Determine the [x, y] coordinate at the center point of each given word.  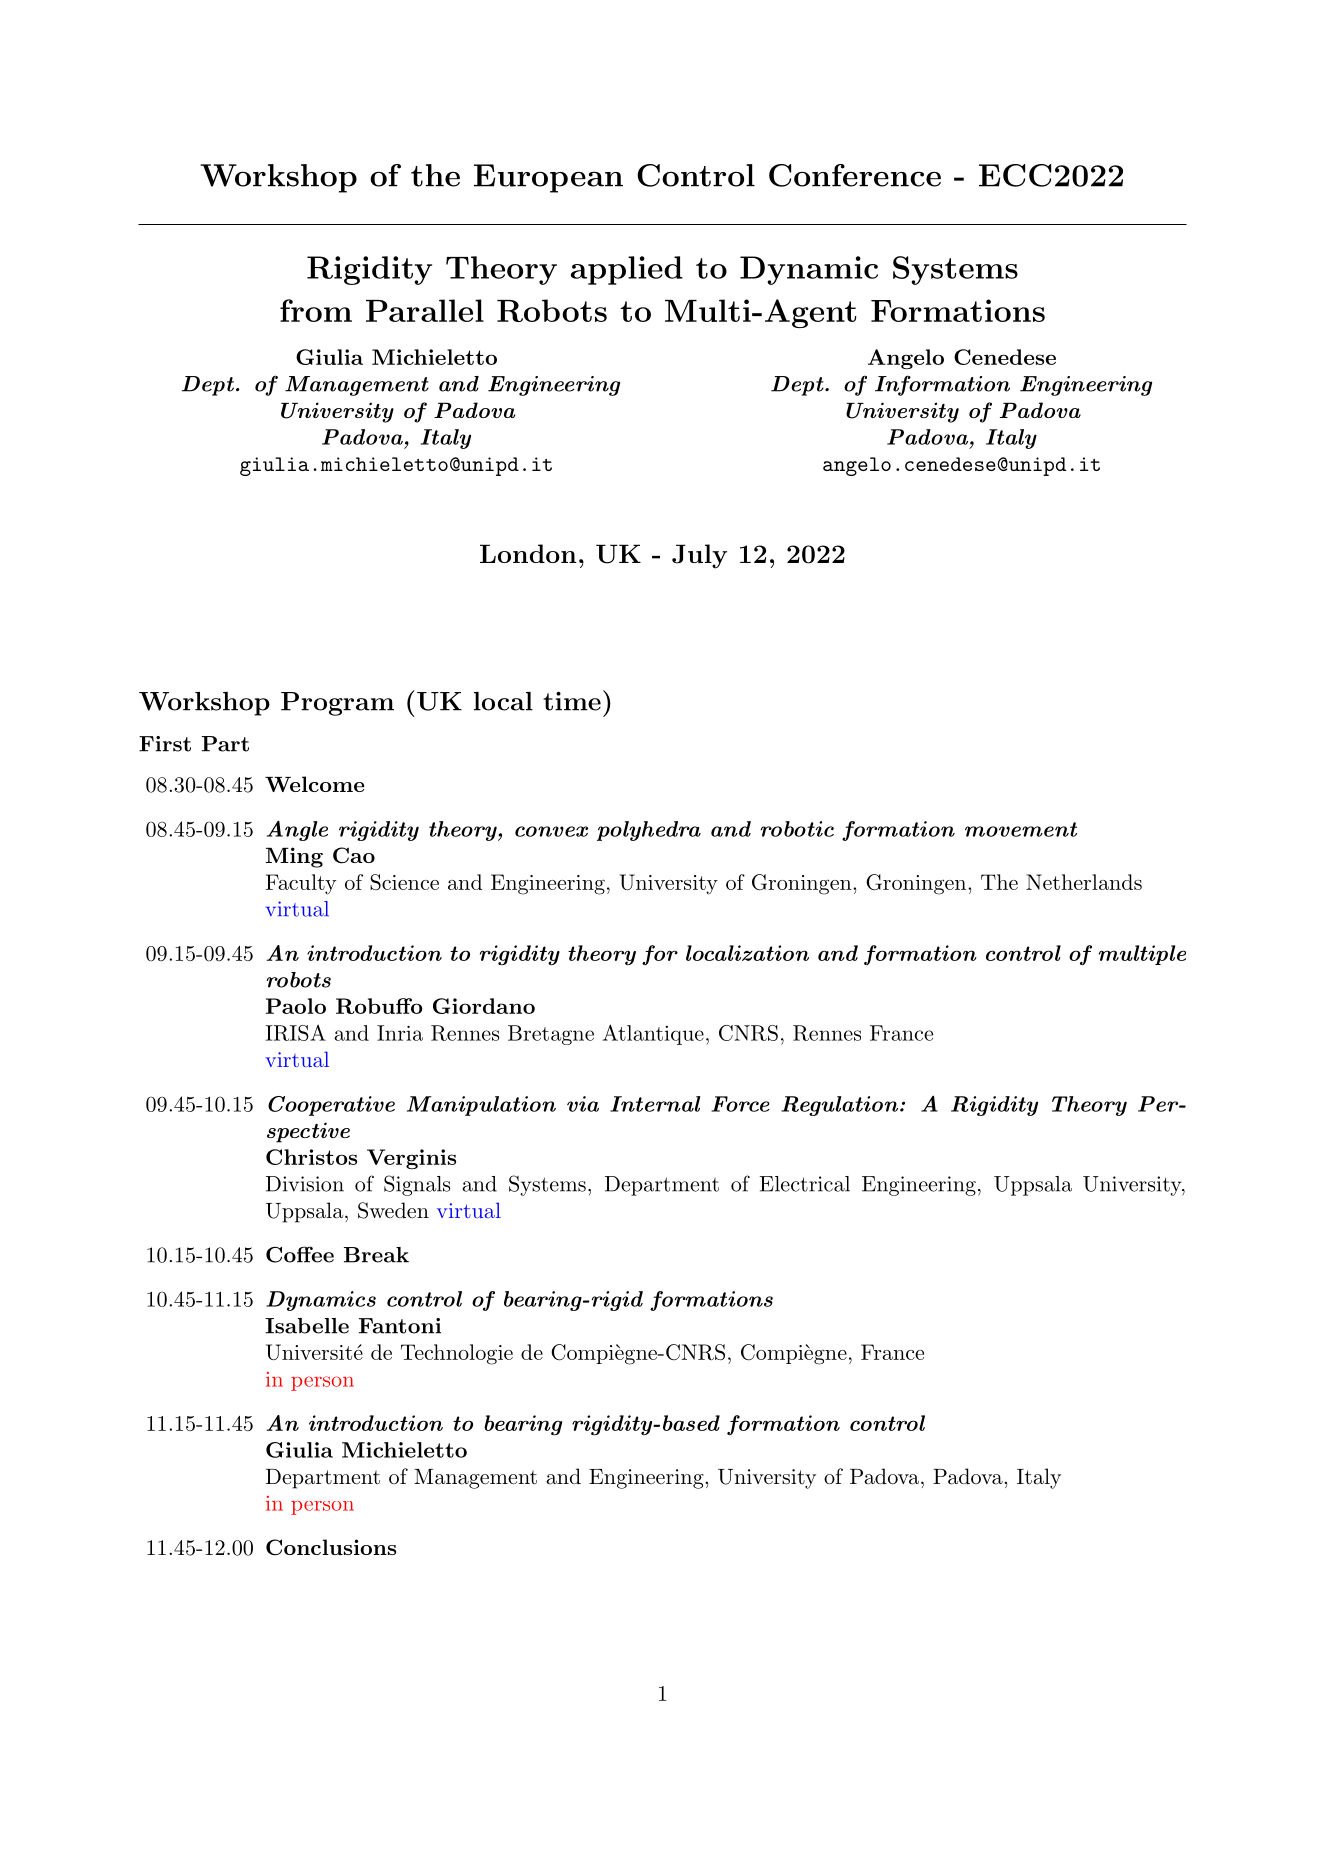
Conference [855, 175]
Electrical [805, 1184]
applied [627, 270]
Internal [655, 1104]
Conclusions [331, 1547]
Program [337, 704]
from [316, 310]
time [572, 701]
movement [1021, 829]
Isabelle [307, 1326]
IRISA [295, 1033]
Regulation [839, 1106]
